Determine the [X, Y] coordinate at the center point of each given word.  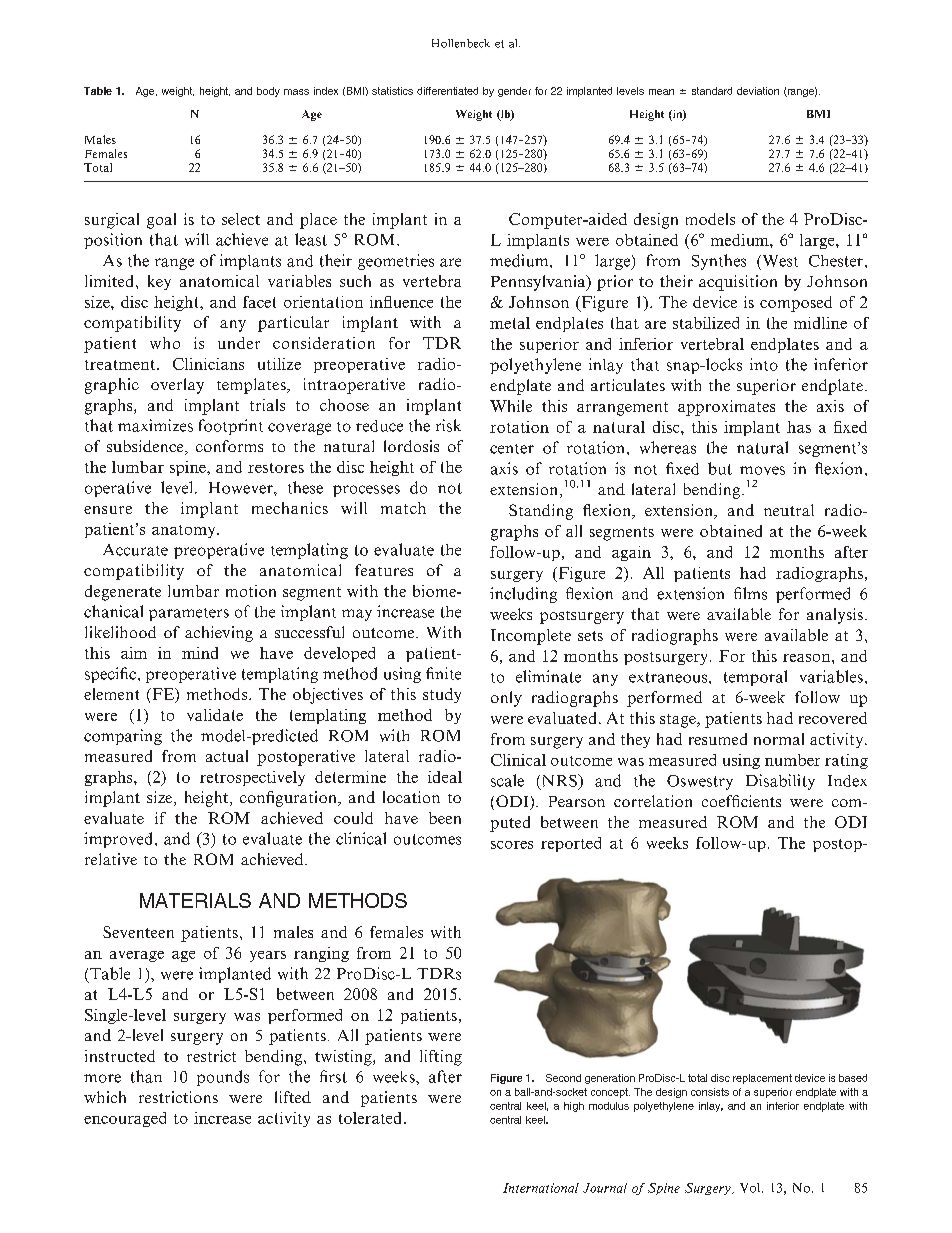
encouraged [125, 1119]
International [541, 1188]
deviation [758, 91]
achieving [219, 634]
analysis [835, 616]
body [268, 92]
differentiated [447, 91]
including [523, 595]
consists [710, 1092]
